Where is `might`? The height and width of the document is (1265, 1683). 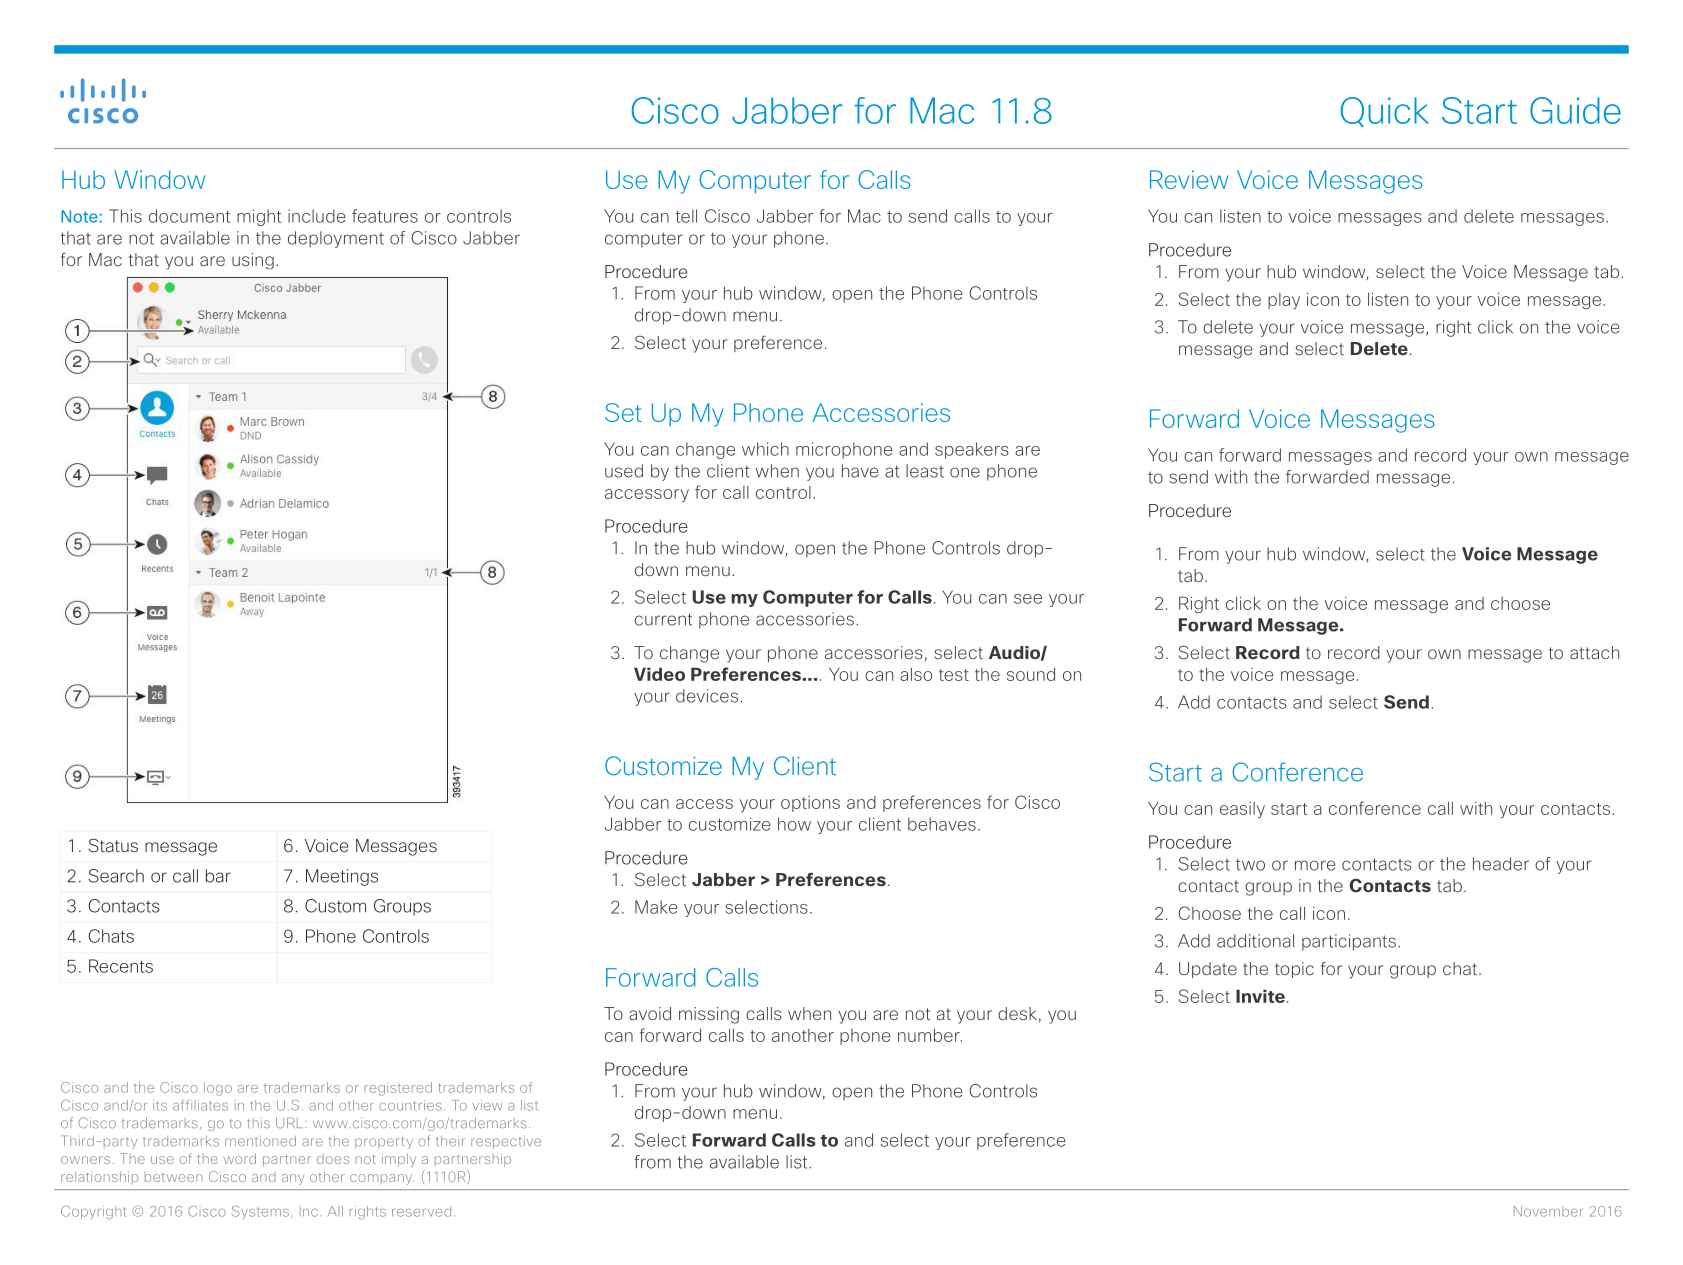 might is located at coordinates (259, 217).
